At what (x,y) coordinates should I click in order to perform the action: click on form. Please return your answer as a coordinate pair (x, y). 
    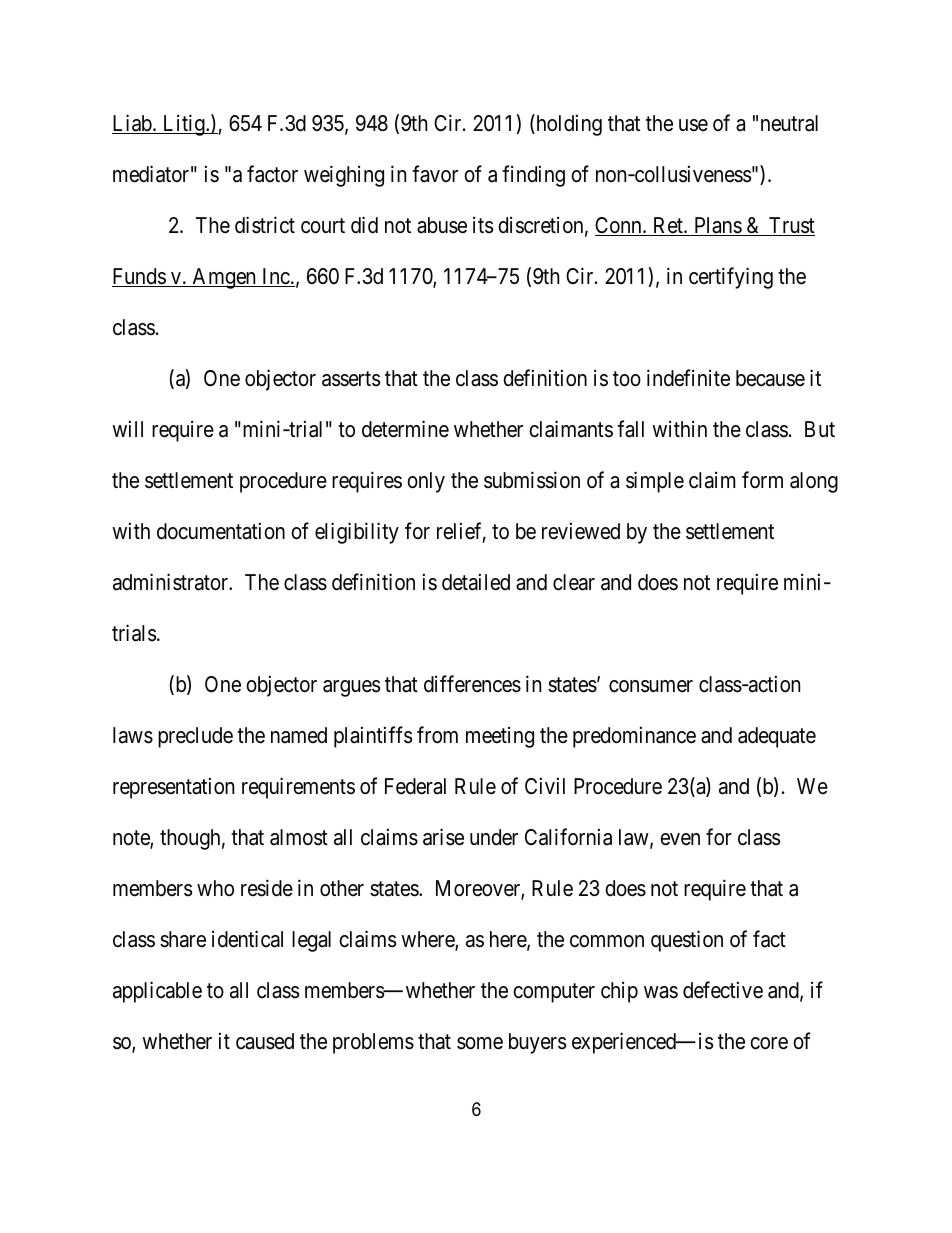
    Looking at the image, I should click on (762, 479).
